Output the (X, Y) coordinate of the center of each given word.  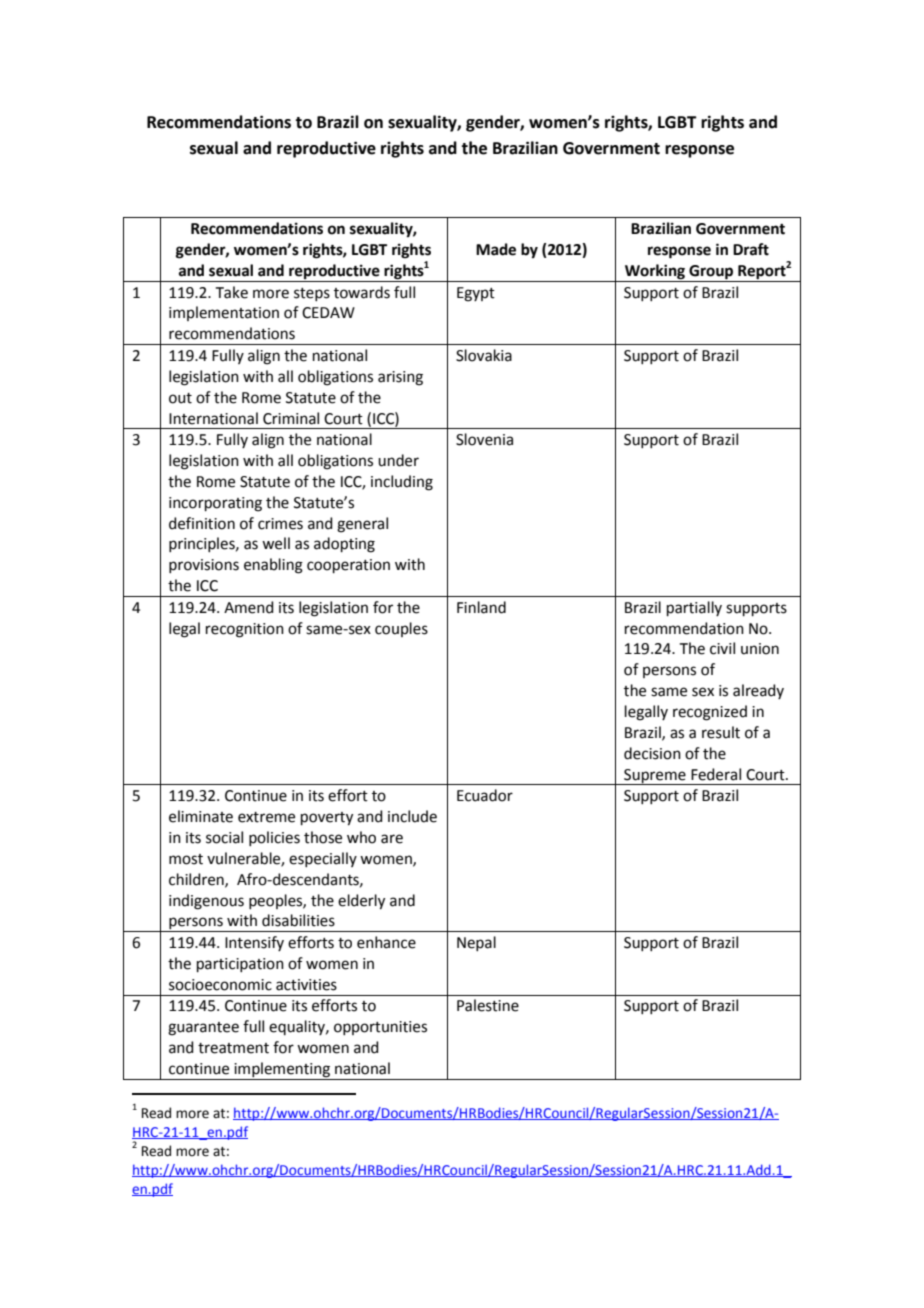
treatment (233, 1048)
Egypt (476, 294)
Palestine (488, 1005)
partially (694, 608)
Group (711, 272)
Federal (716, 774)
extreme (266, 817)
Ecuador (485, 795)
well (276, 543)
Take (232, 292)
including (402, 483)
